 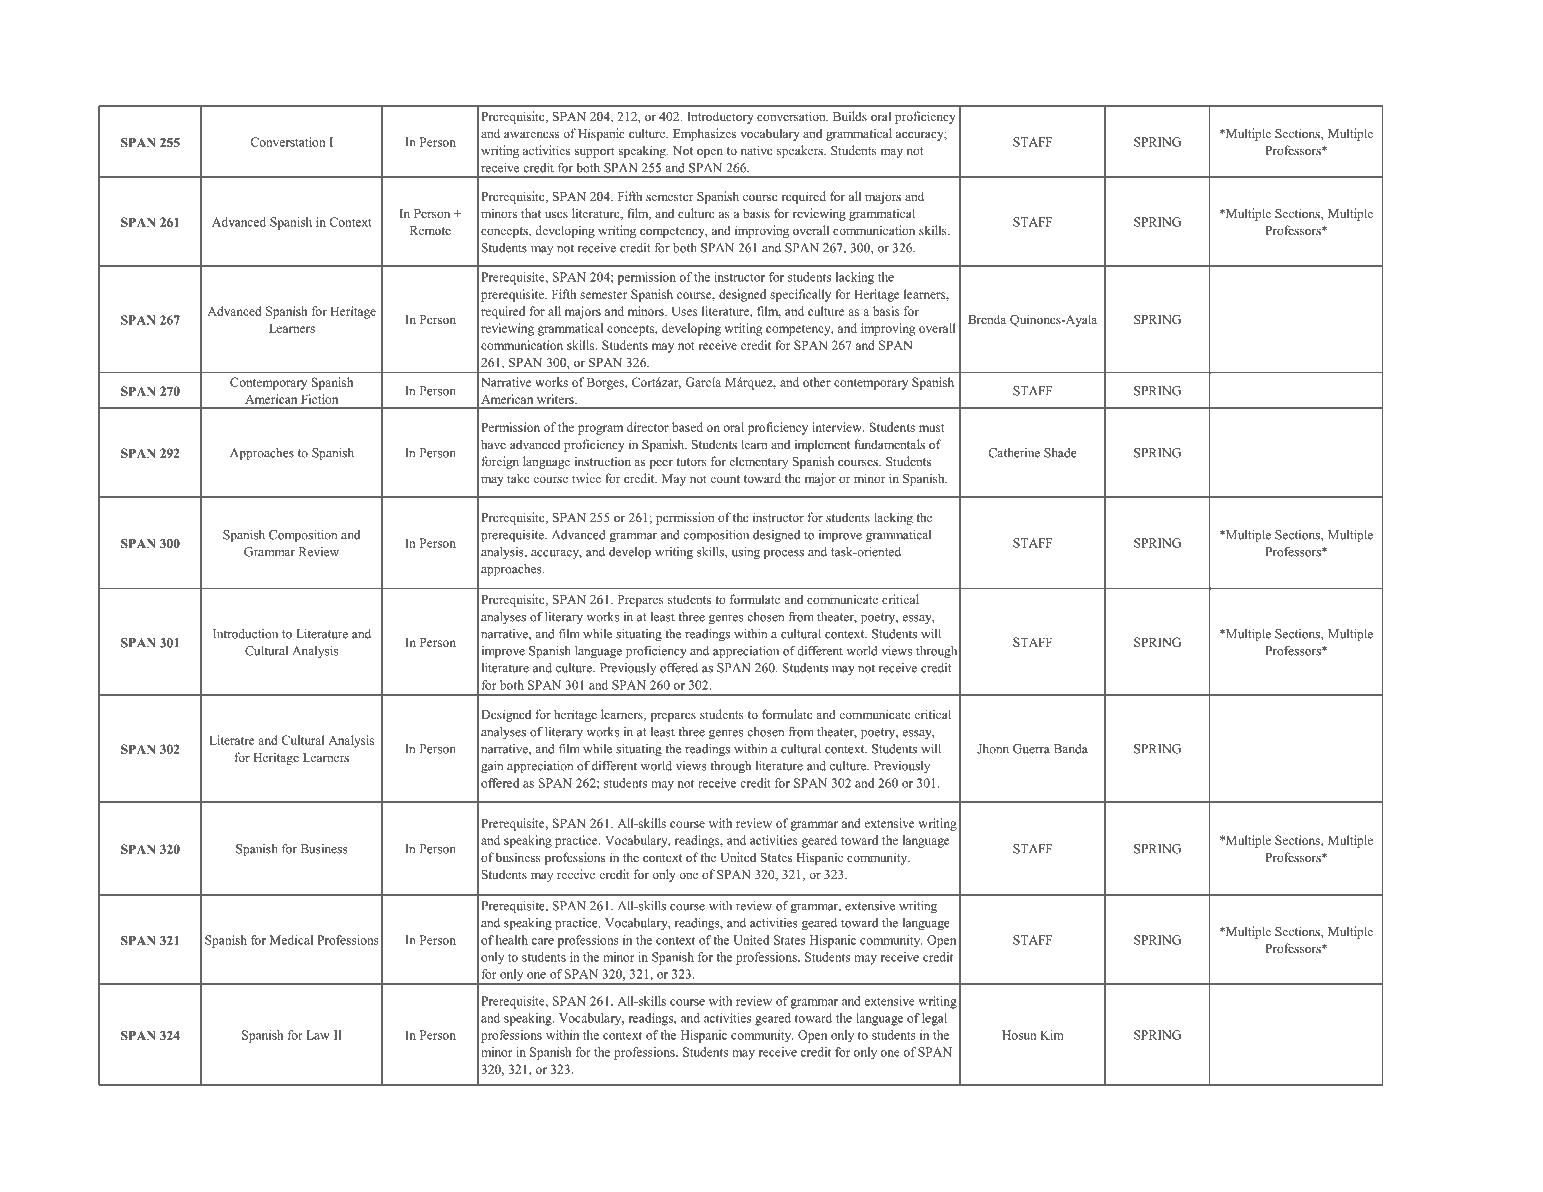 I want to click on Law, so click(x=318, y=1035).
